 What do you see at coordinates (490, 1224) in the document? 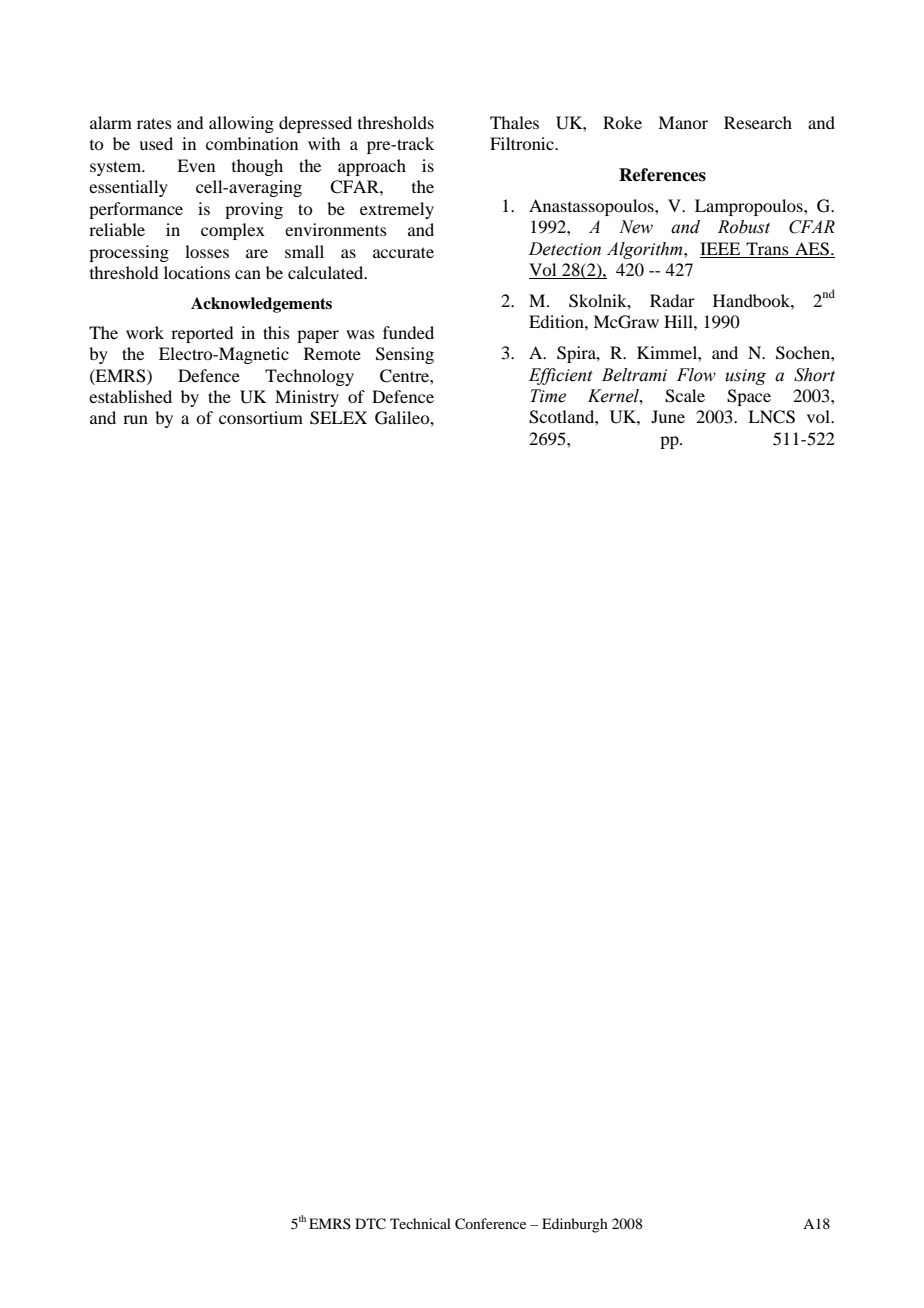
I see `Conference` at bounding box center [490, 1224].
